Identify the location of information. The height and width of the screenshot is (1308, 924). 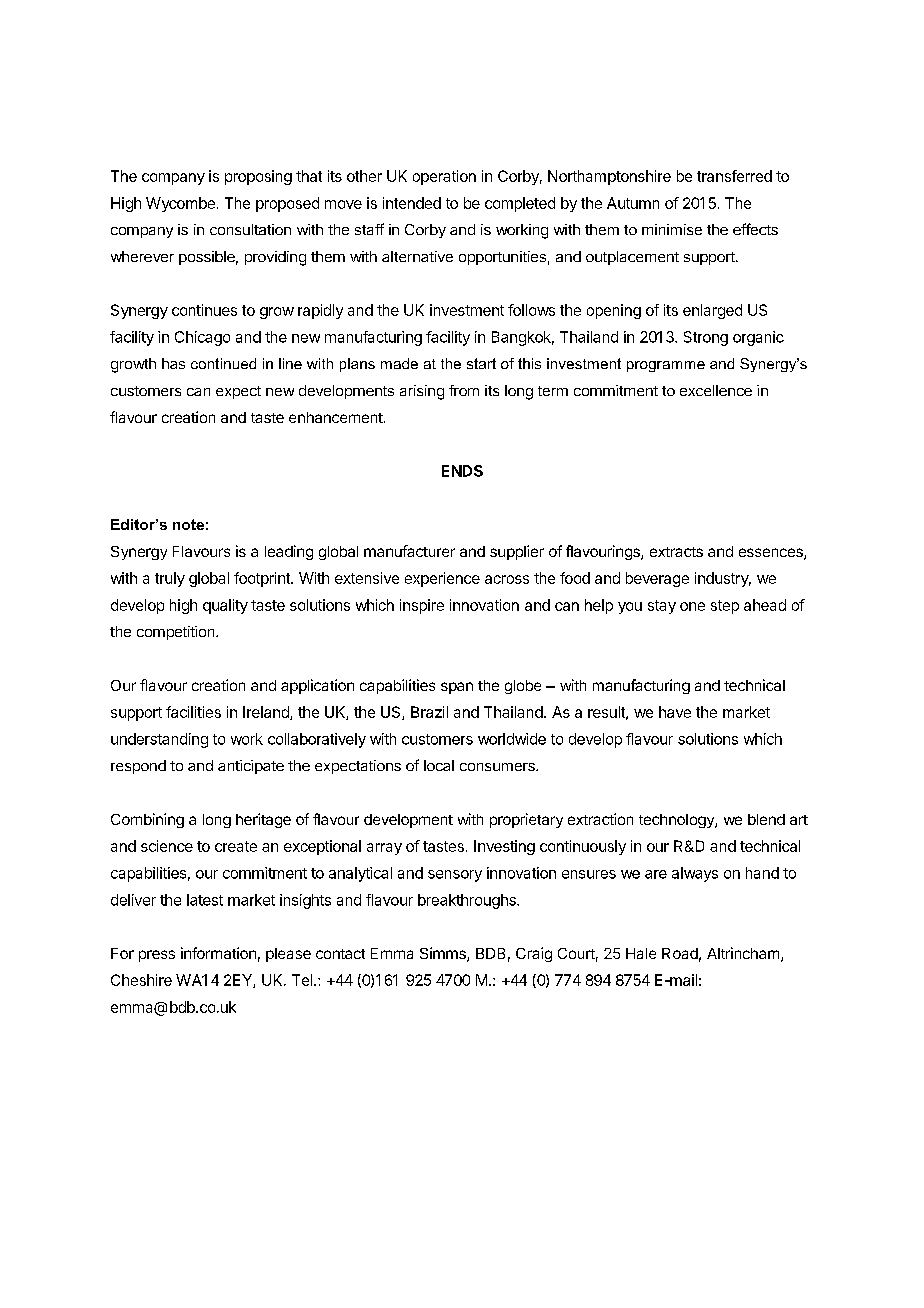
(218, 953).
